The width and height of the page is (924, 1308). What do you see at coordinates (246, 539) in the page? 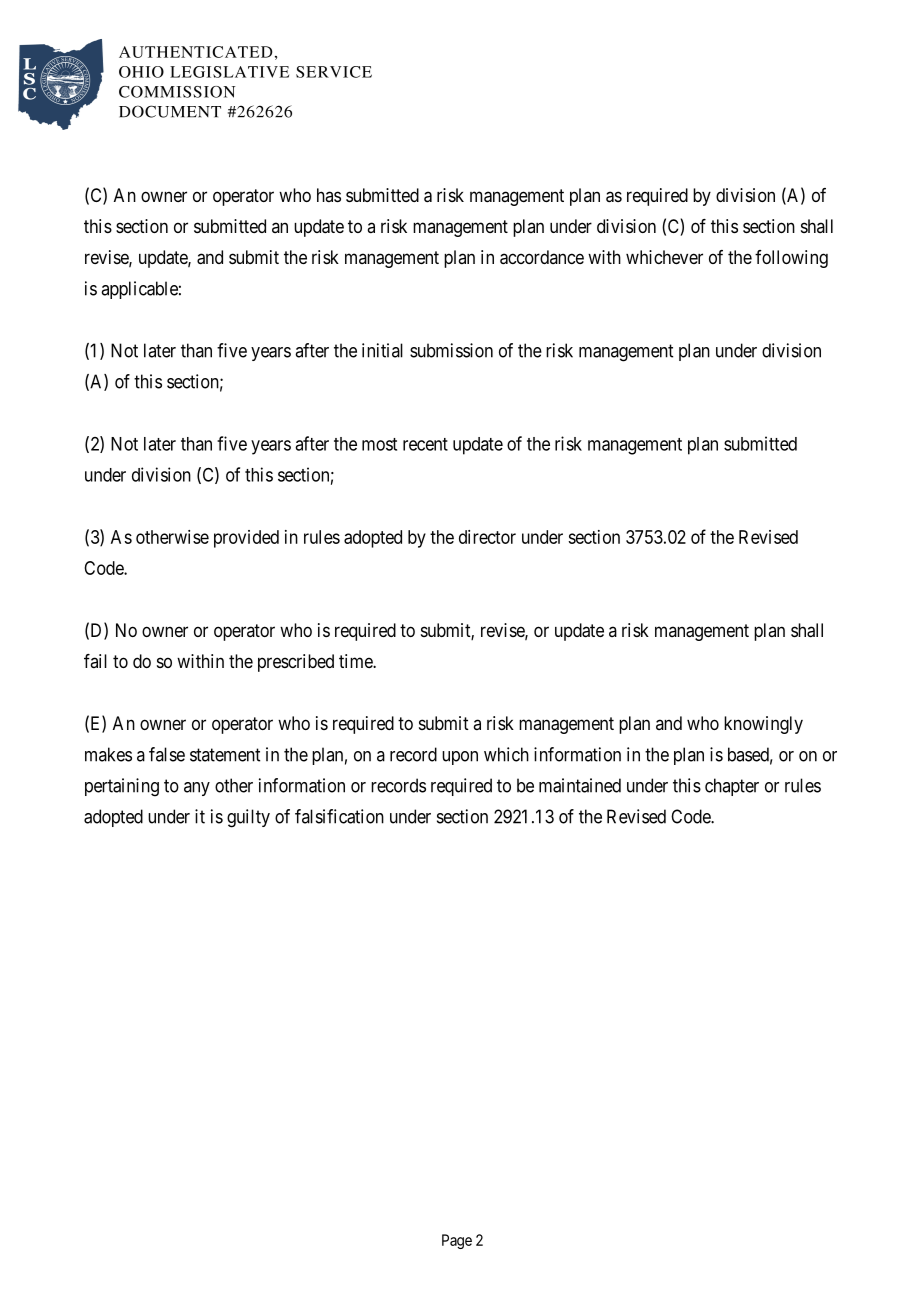
I see `provided` at bounding box center [246, 539].
